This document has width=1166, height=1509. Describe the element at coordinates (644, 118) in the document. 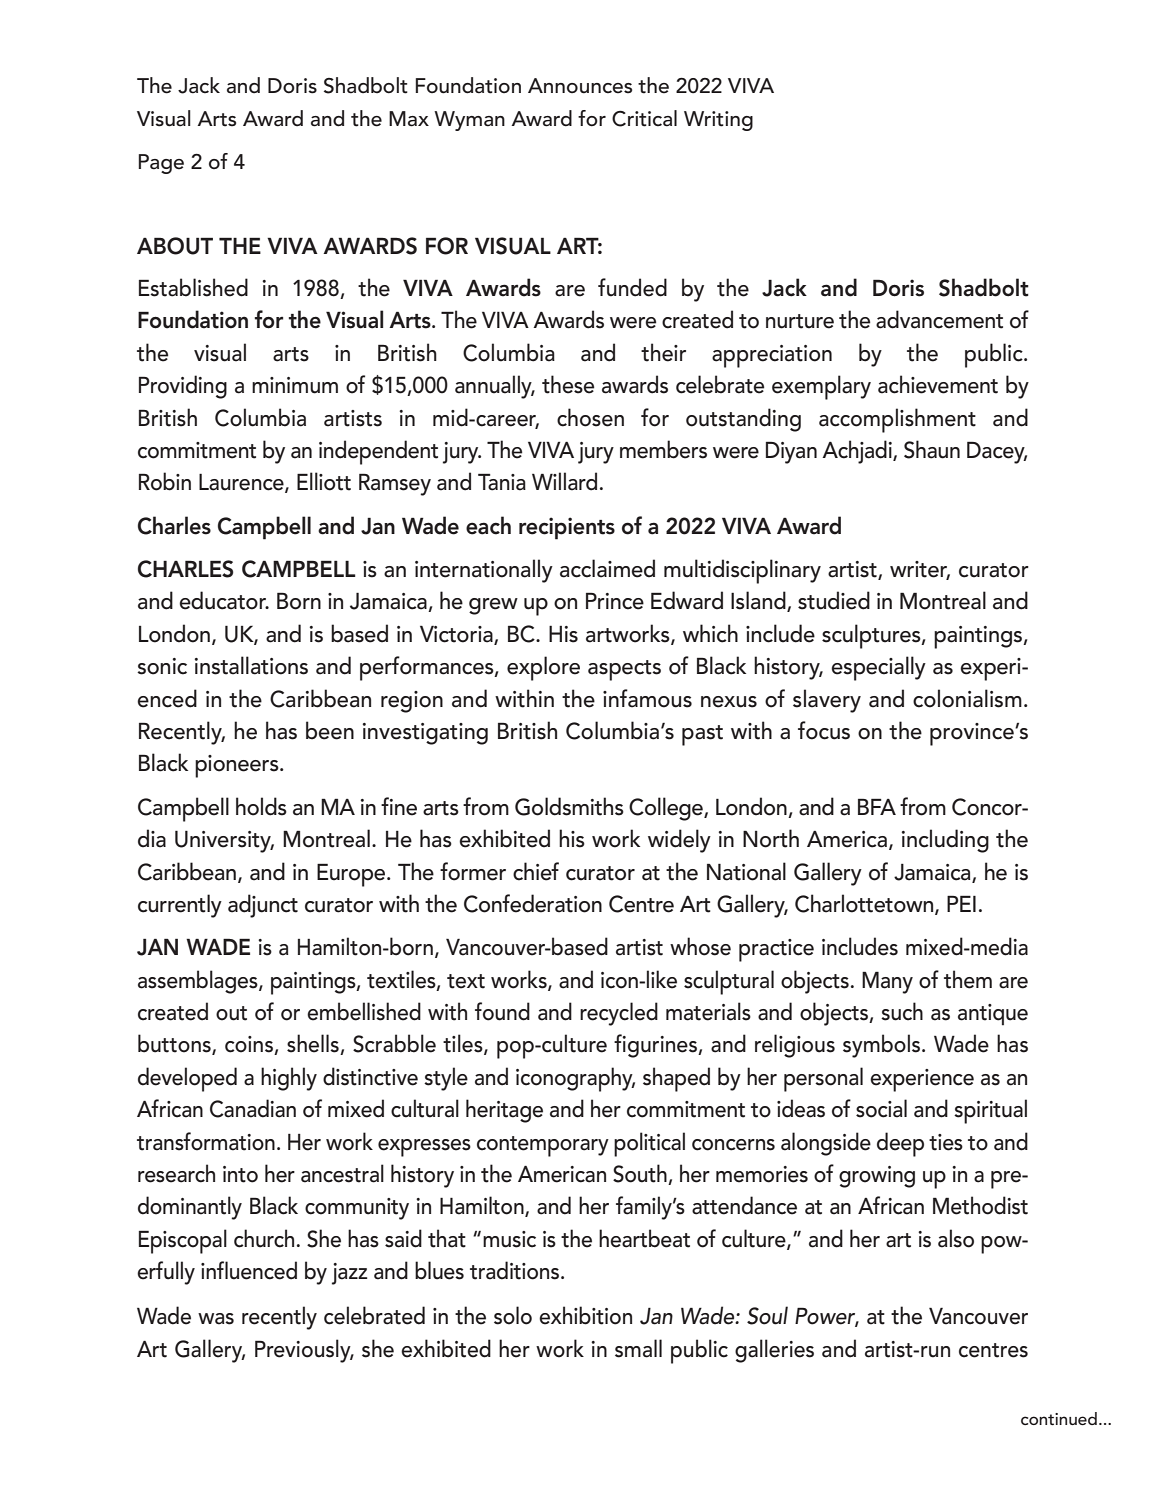

I see `Critical` at that location.
